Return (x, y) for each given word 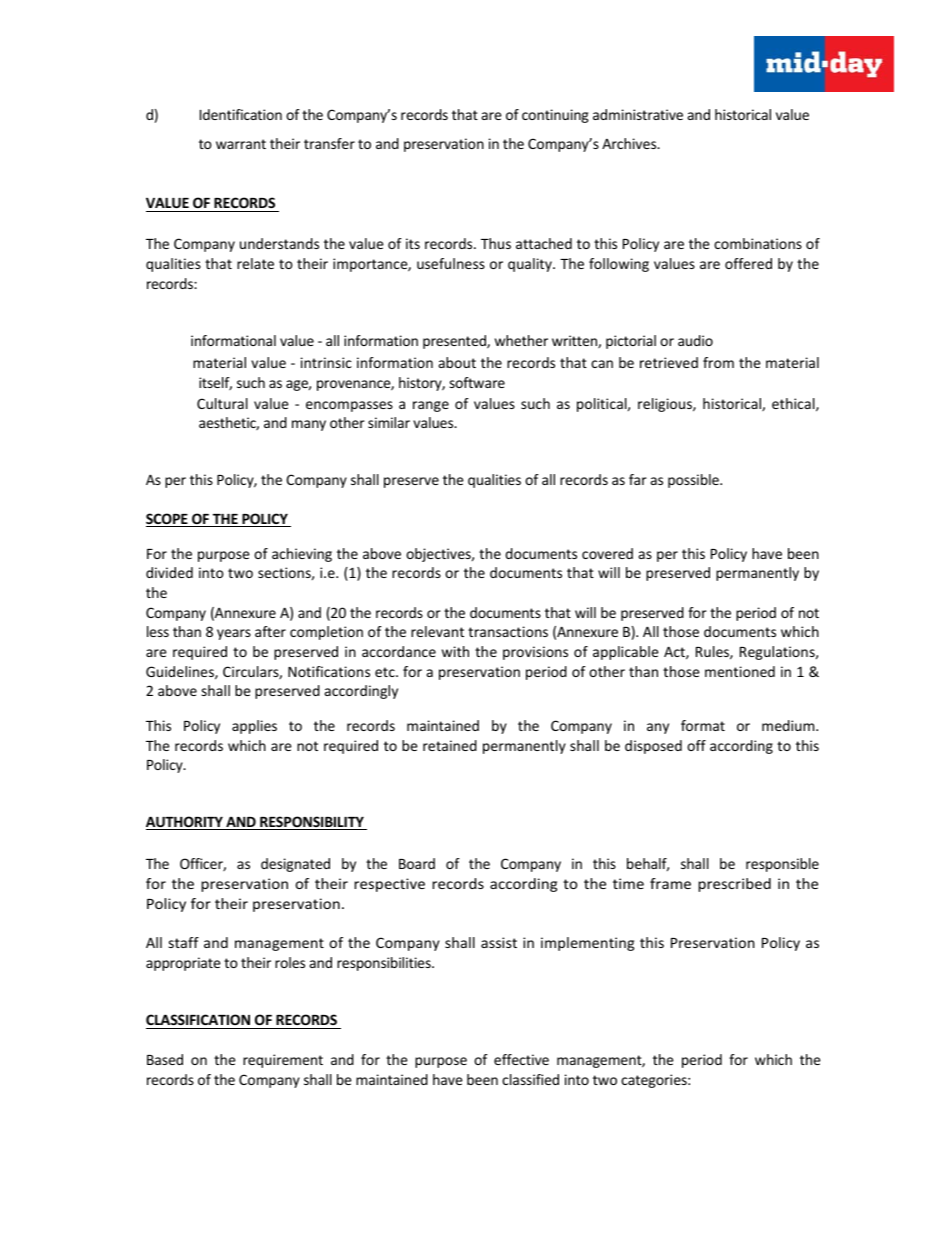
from (718, 362)
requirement (283, 1061)
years (234, 634)
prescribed (734, 885)
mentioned (740, 671)
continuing (555, 116)
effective (521, 1059)
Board (417, 863)
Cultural (222, 403)
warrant (241, 144)
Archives (630, 143)
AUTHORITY (185, 823)
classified (530, 1079)
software (477, 382)
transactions (508, 631)
